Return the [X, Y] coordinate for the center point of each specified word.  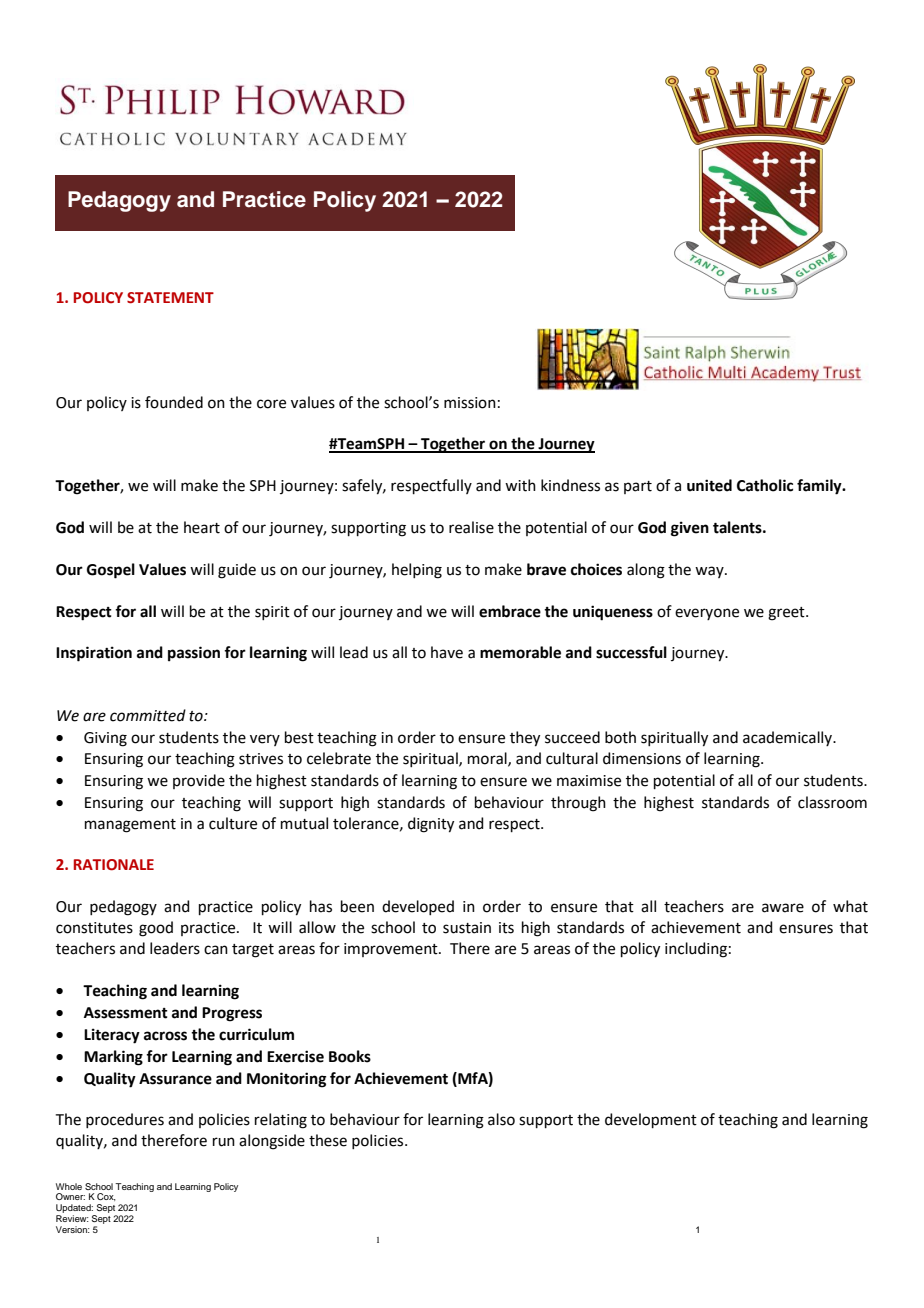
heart [202, 527]
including [696, 950]
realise [471, 527]
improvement [392, 950]
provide [199, 781]
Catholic [765, 485]
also [501, 1119]
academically [788, 738]
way [710, 572]
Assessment [126, 1013]
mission [470, 403]
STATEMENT [170, 298]
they [525, 739]
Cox [106, 1197]
